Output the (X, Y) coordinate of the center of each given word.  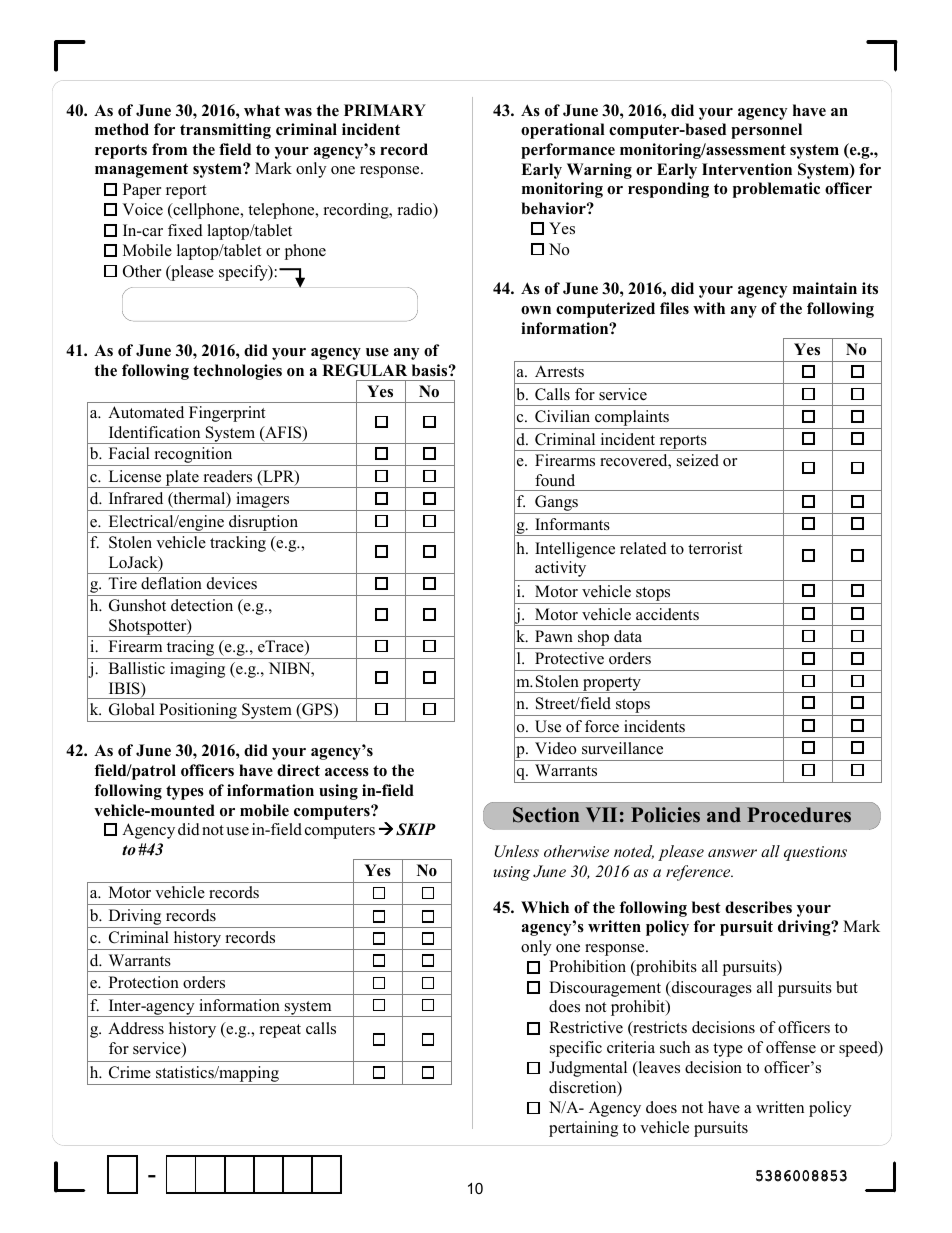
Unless (517, 851)
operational (563, 131)
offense (791, 1047)
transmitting (225, 131)
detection (202, 605)
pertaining (583, 1129)
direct (298, 770)
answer (732, 853)
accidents (667, 614)
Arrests (559, 371)
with (709, 308)
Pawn (554, 636)
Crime (130, 1072)
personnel (766, 131)
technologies (237, 372)
